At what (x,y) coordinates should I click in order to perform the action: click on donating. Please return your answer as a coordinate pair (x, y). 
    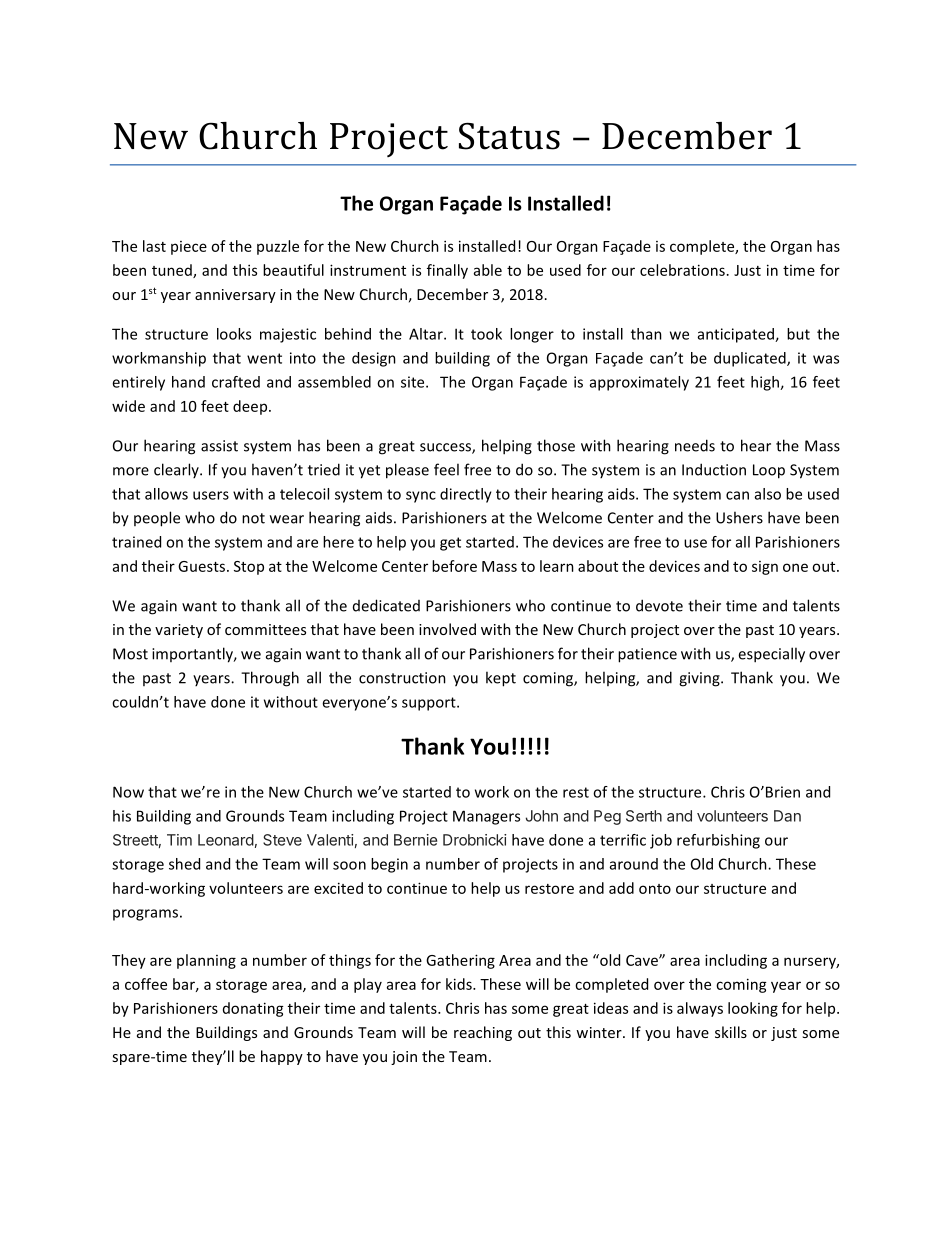
    Looking at the image, I should click on (253, 1009).
